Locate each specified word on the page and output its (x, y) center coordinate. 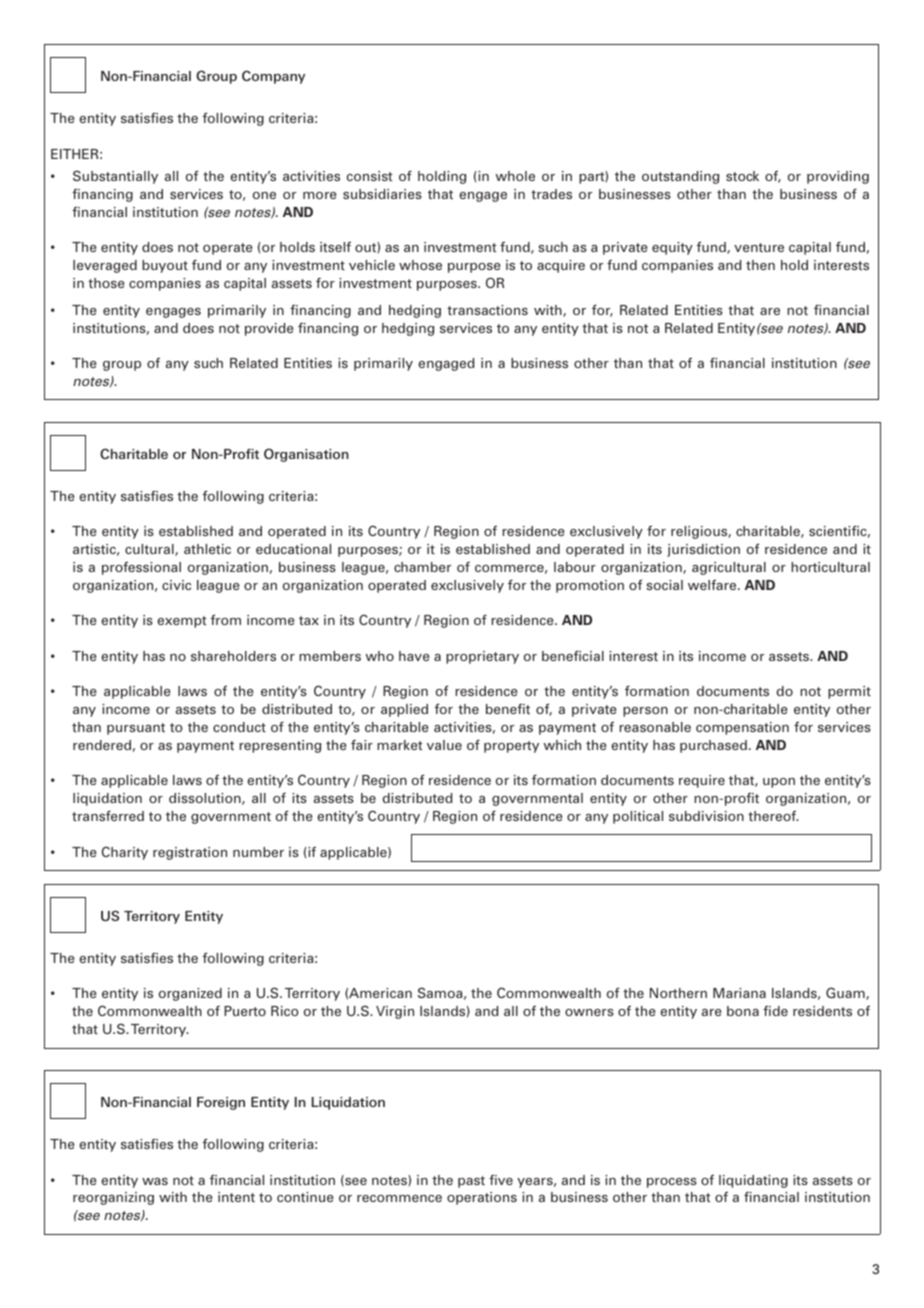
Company (273, 77)
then (760, 265)
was (155, 1181)
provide (269, 329)
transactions (487, 310)
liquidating (753, 1181)
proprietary (482, 657)
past (471, 1182)
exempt (182, 622)
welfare (713, 584)
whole (515, 176)
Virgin (395, 1012)
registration (190, 853)
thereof (773, 815)
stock (742, 176)
